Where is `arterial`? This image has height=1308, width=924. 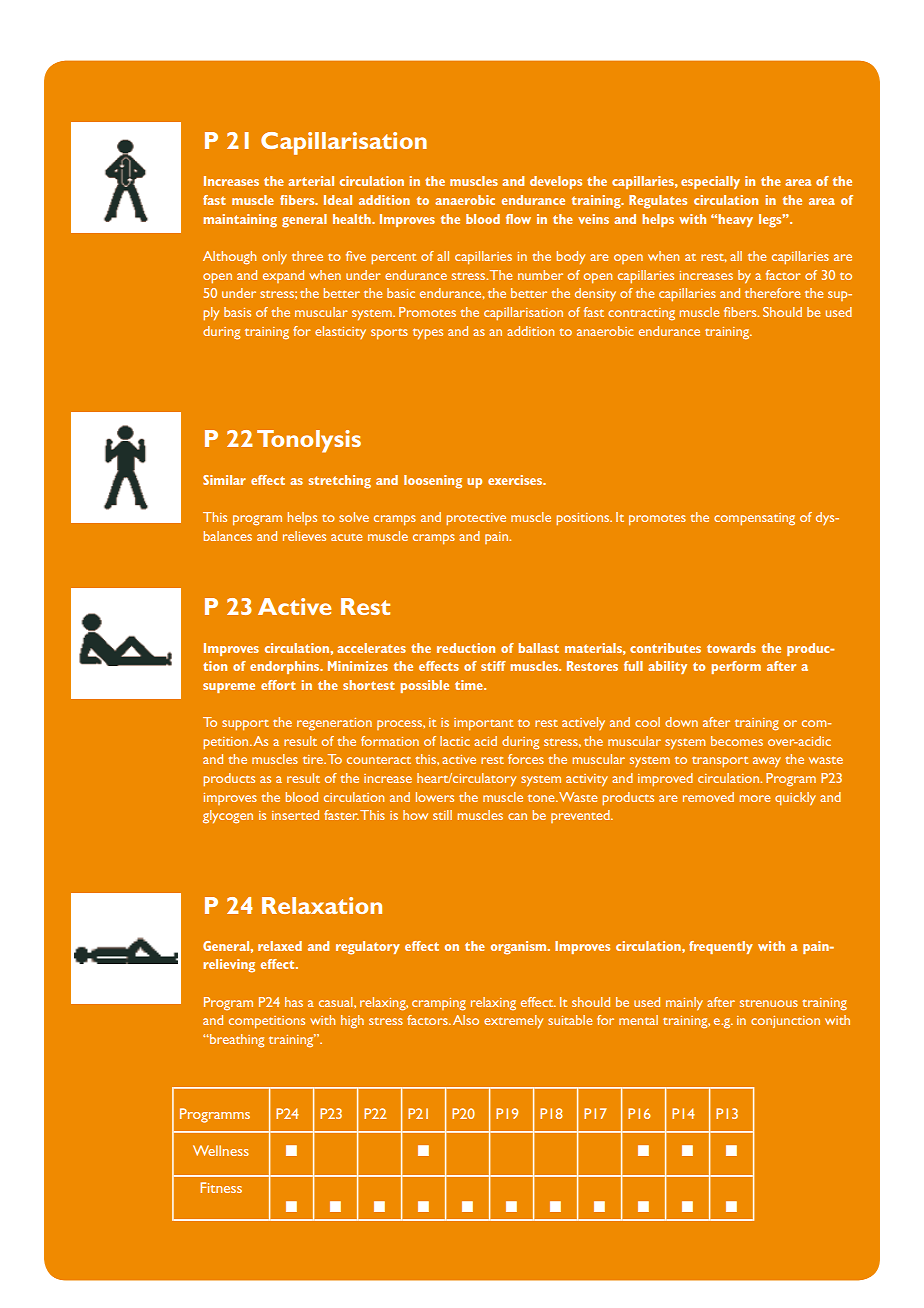 arterial is located at coordinates (311, 181).
